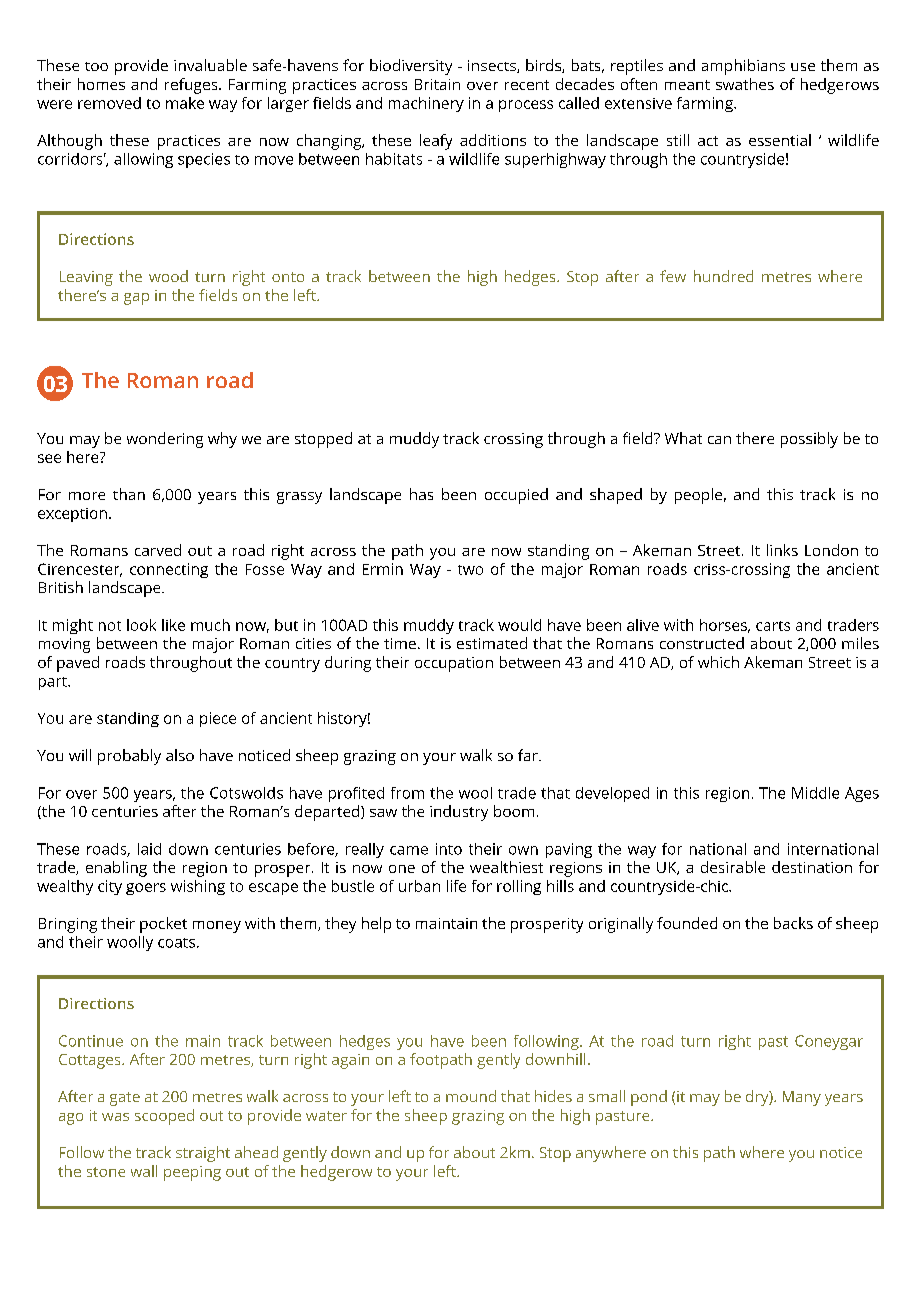 This document has width=924, height=1308. Describe the element at coordinates (773, 626) in the document. I see `carts` at that location.
